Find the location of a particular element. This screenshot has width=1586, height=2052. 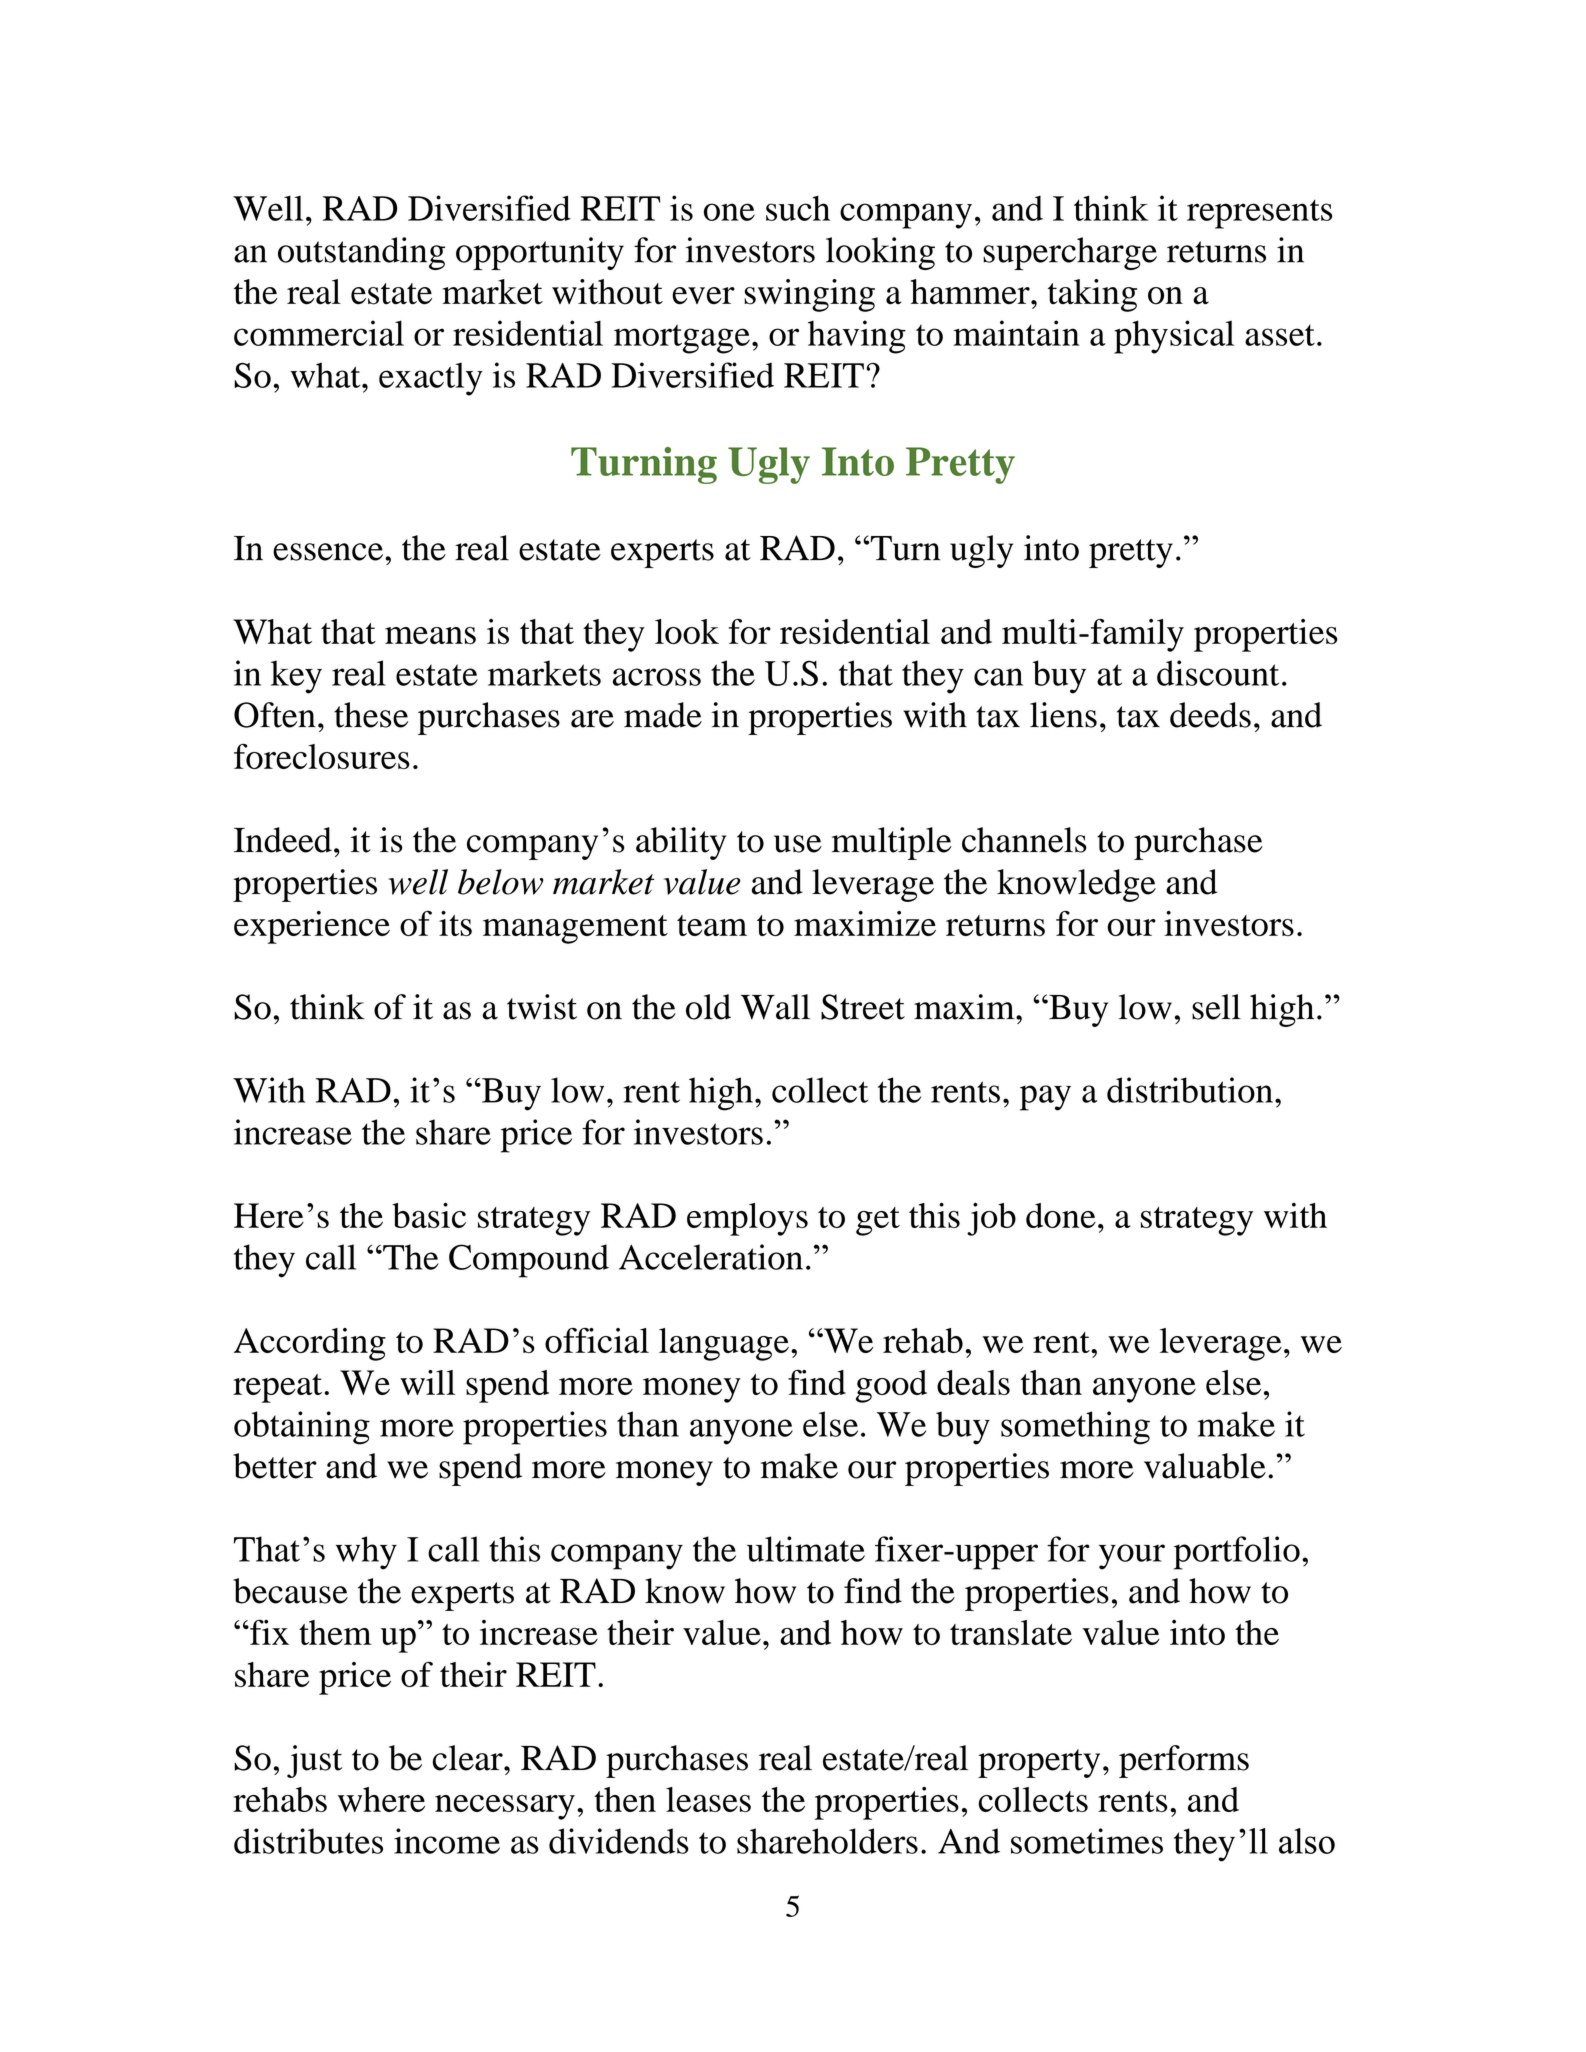

leases is located at coordinates (708, 1799).
